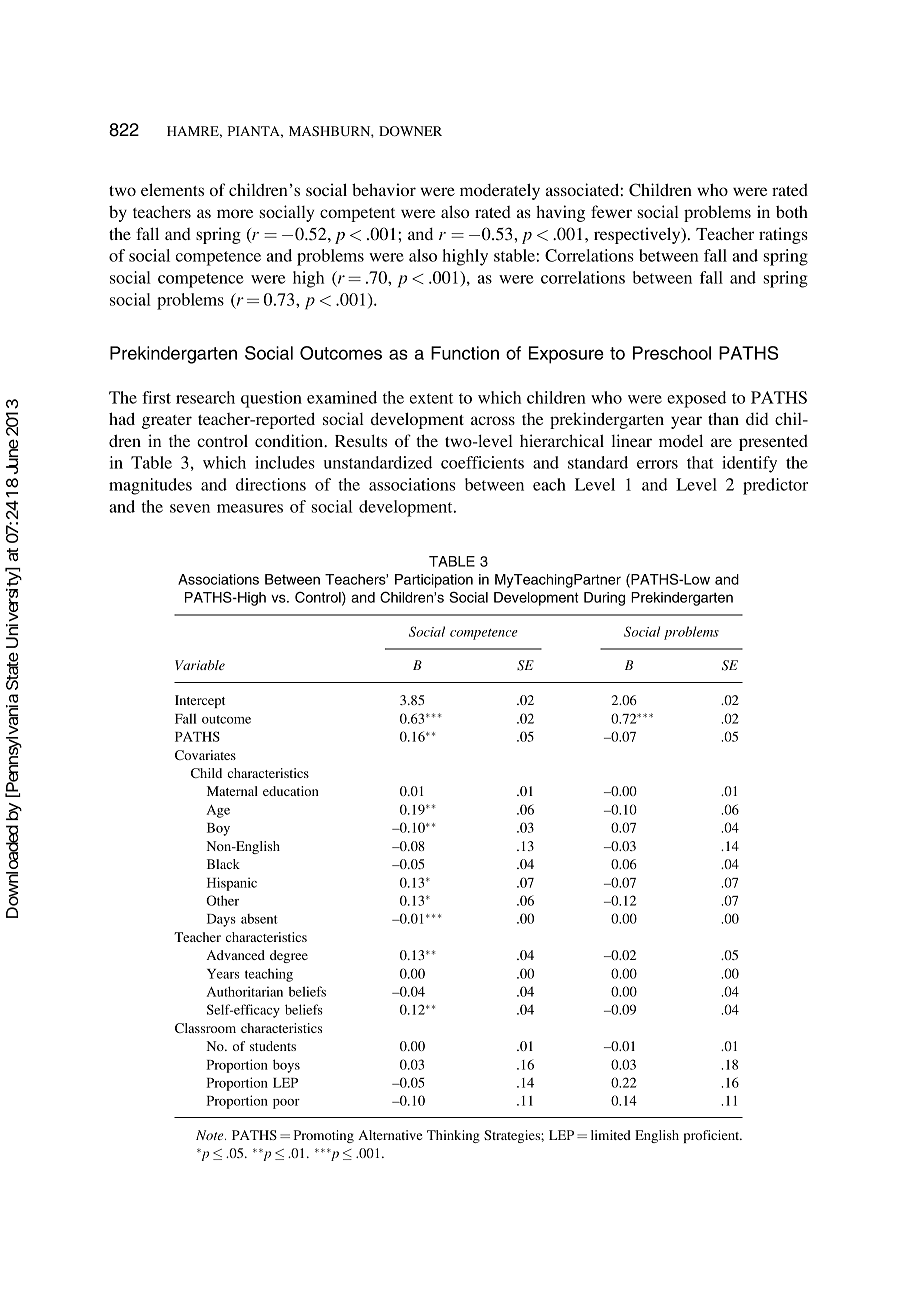  I want to click on During, so click(604, 599).
